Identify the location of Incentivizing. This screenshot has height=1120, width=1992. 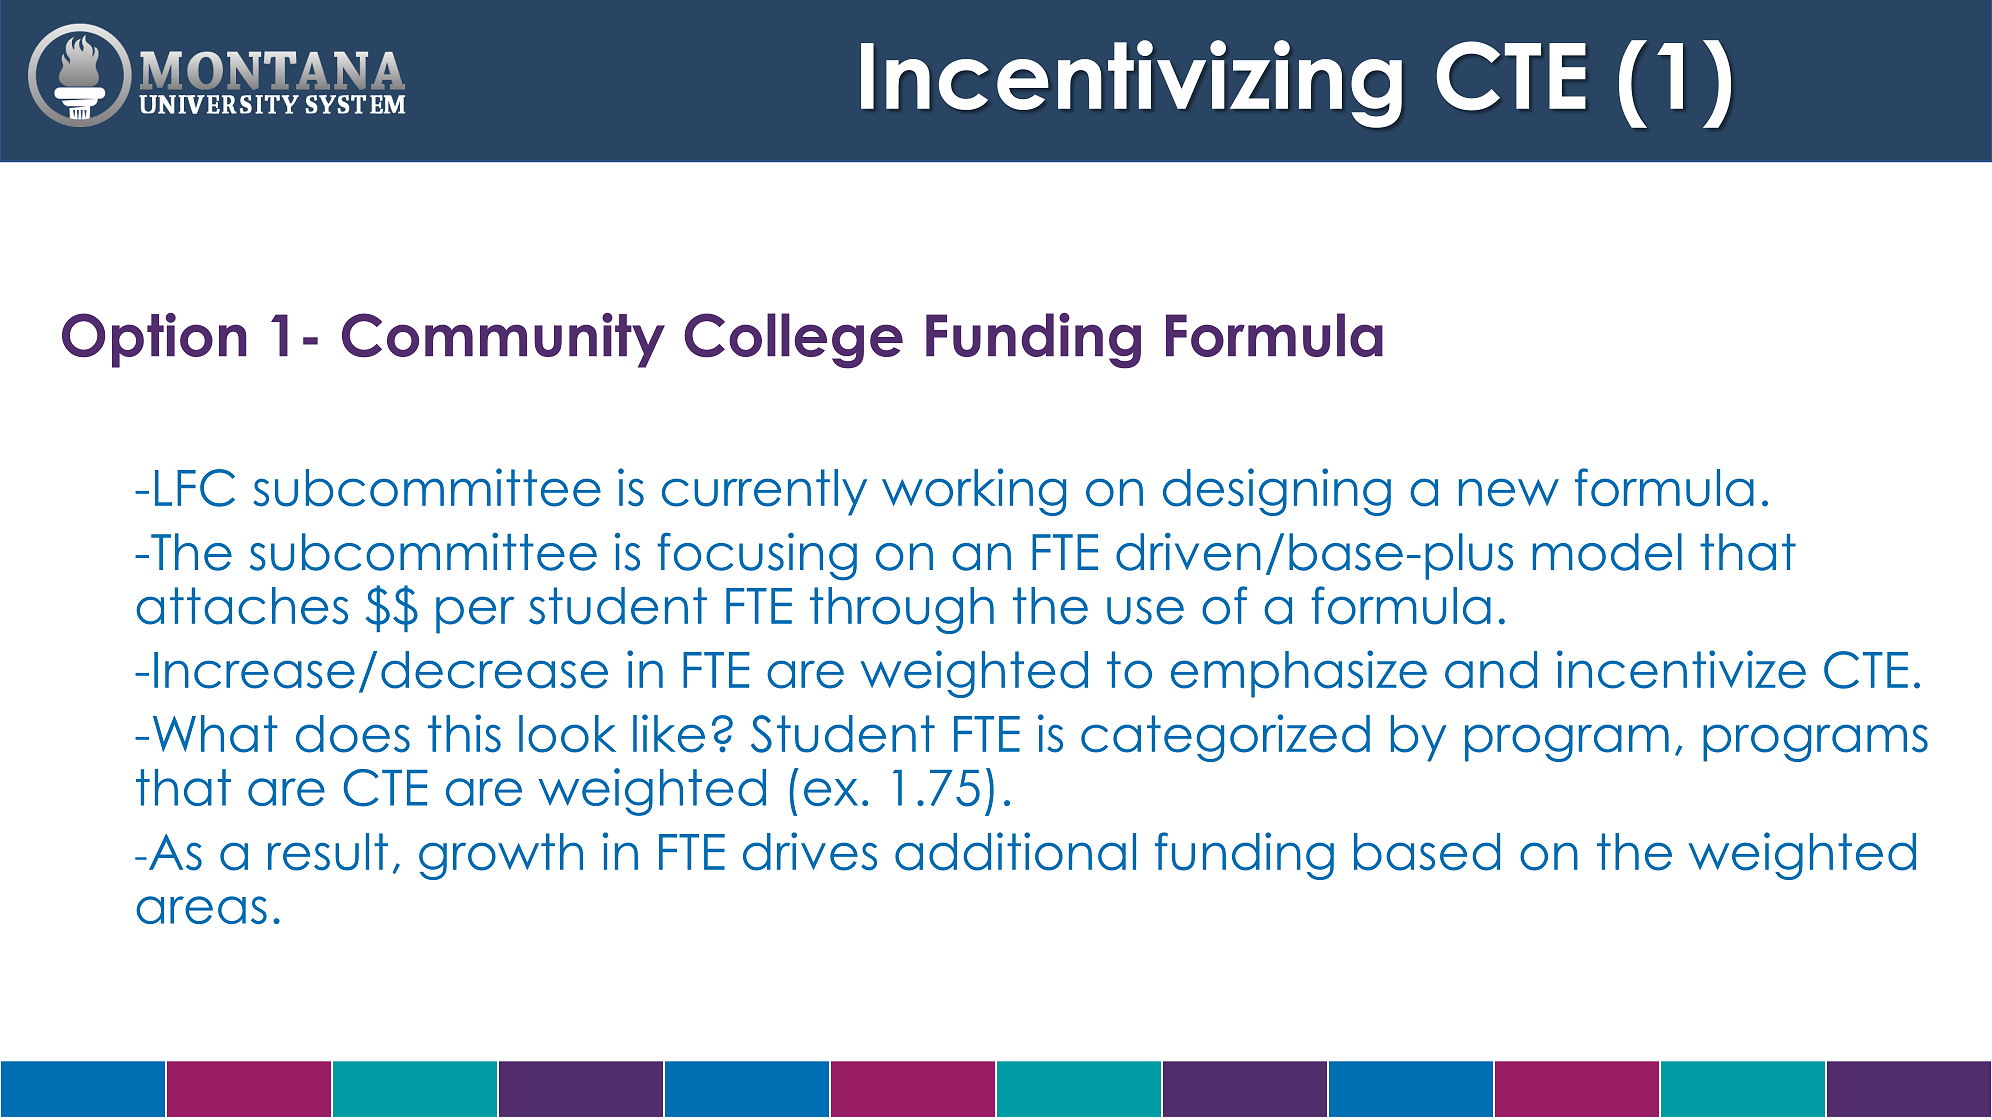
(1131, 84).
